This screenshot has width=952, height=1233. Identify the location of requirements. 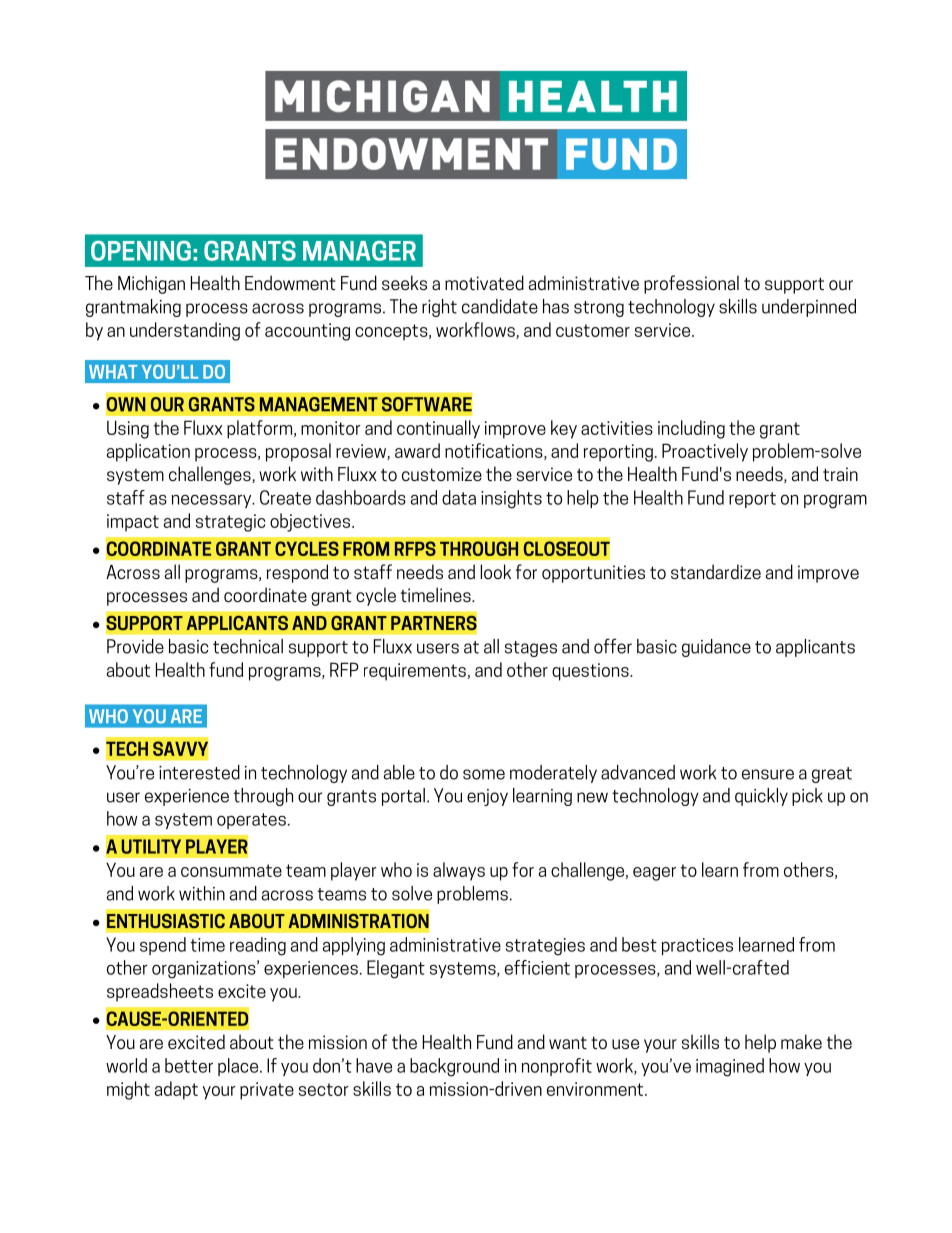
(416, 672).
